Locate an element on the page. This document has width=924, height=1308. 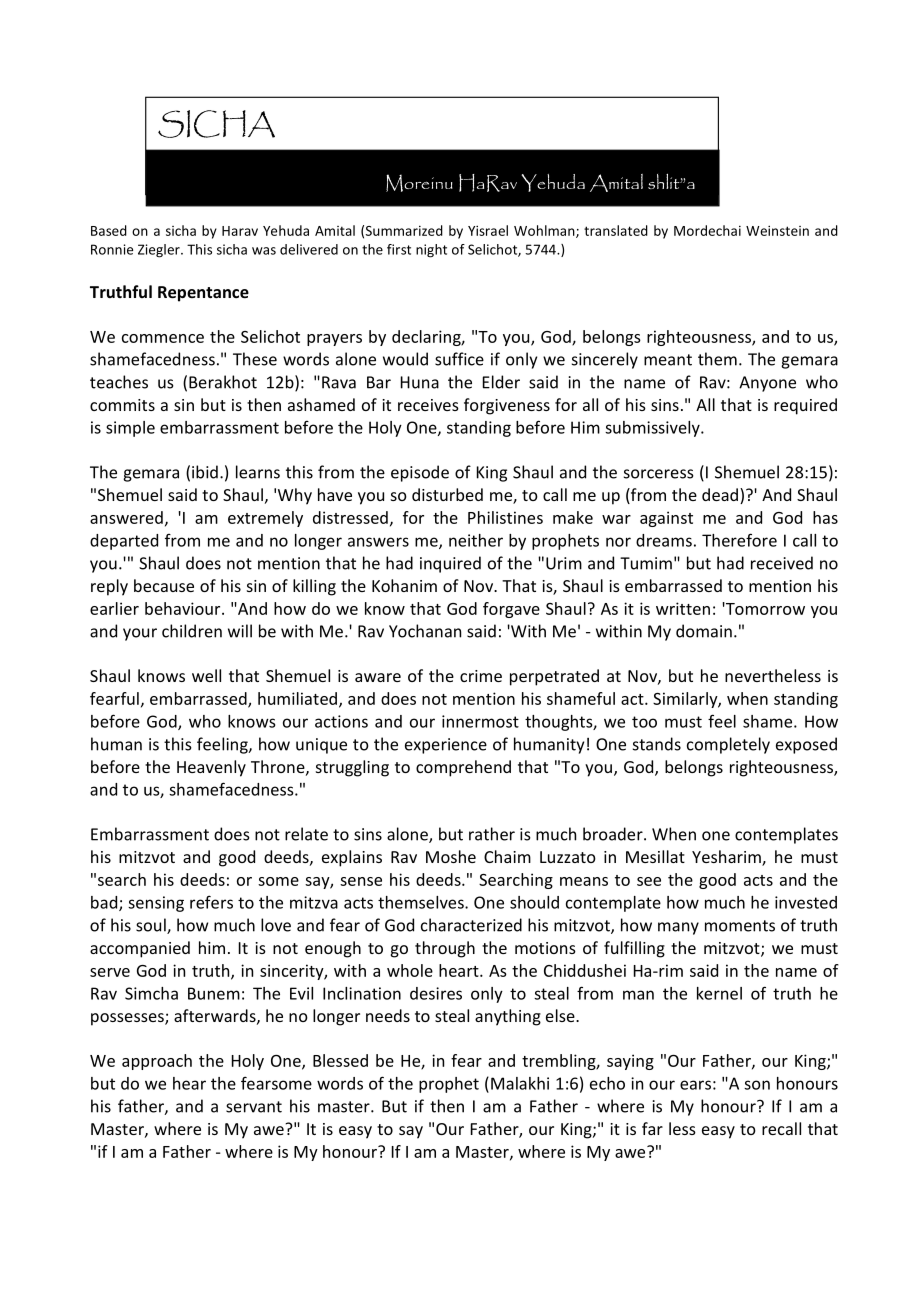
servant is located at coordinates (254, 1107).
